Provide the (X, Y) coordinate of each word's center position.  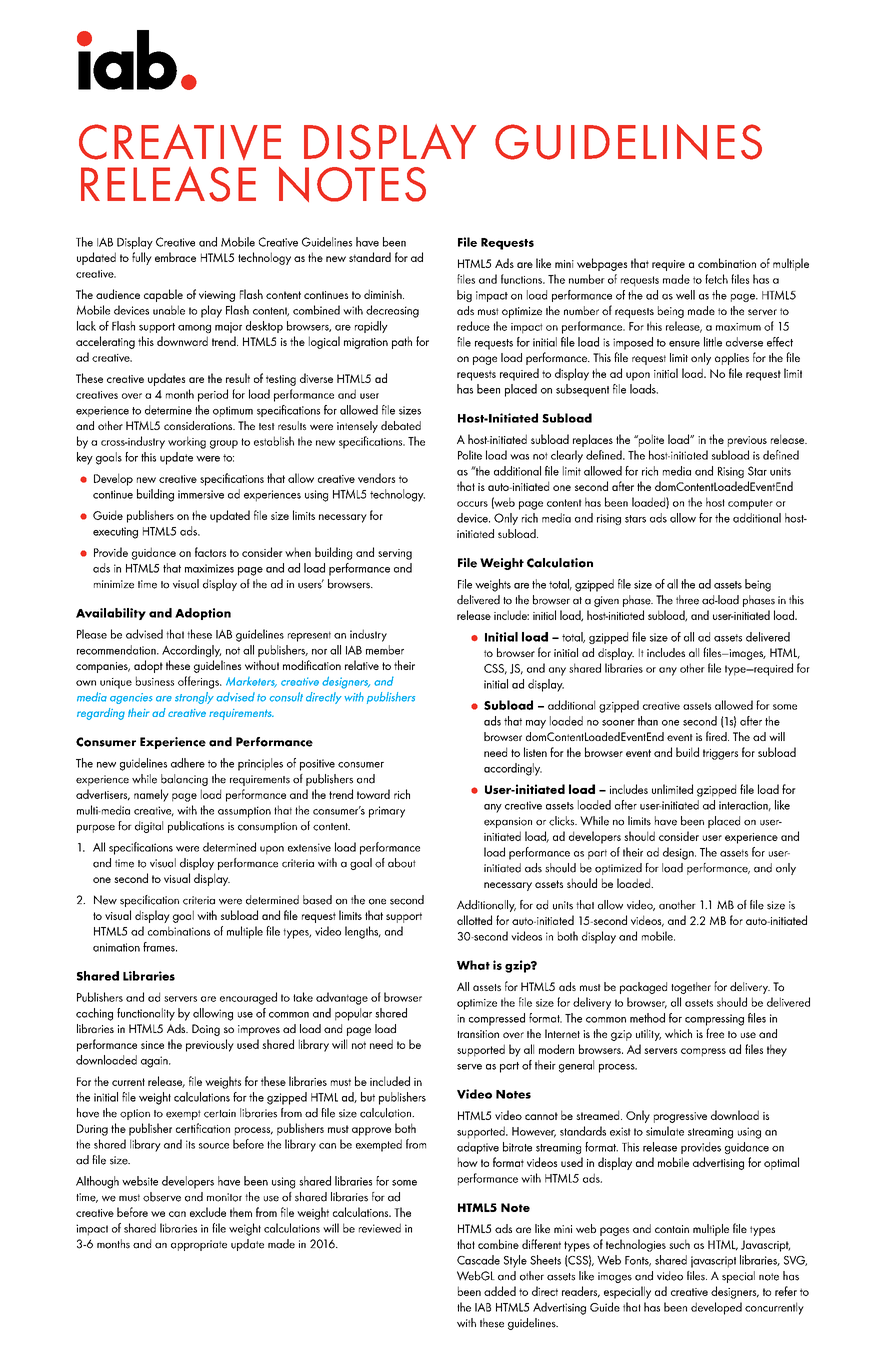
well (685, 295)
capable (163, 295)
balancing (184, 780)
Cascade (478, 1260)
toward (373, 794)
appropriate (199, 1245)
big (464, 296)
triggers (720, 754)
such (679, 1244)
